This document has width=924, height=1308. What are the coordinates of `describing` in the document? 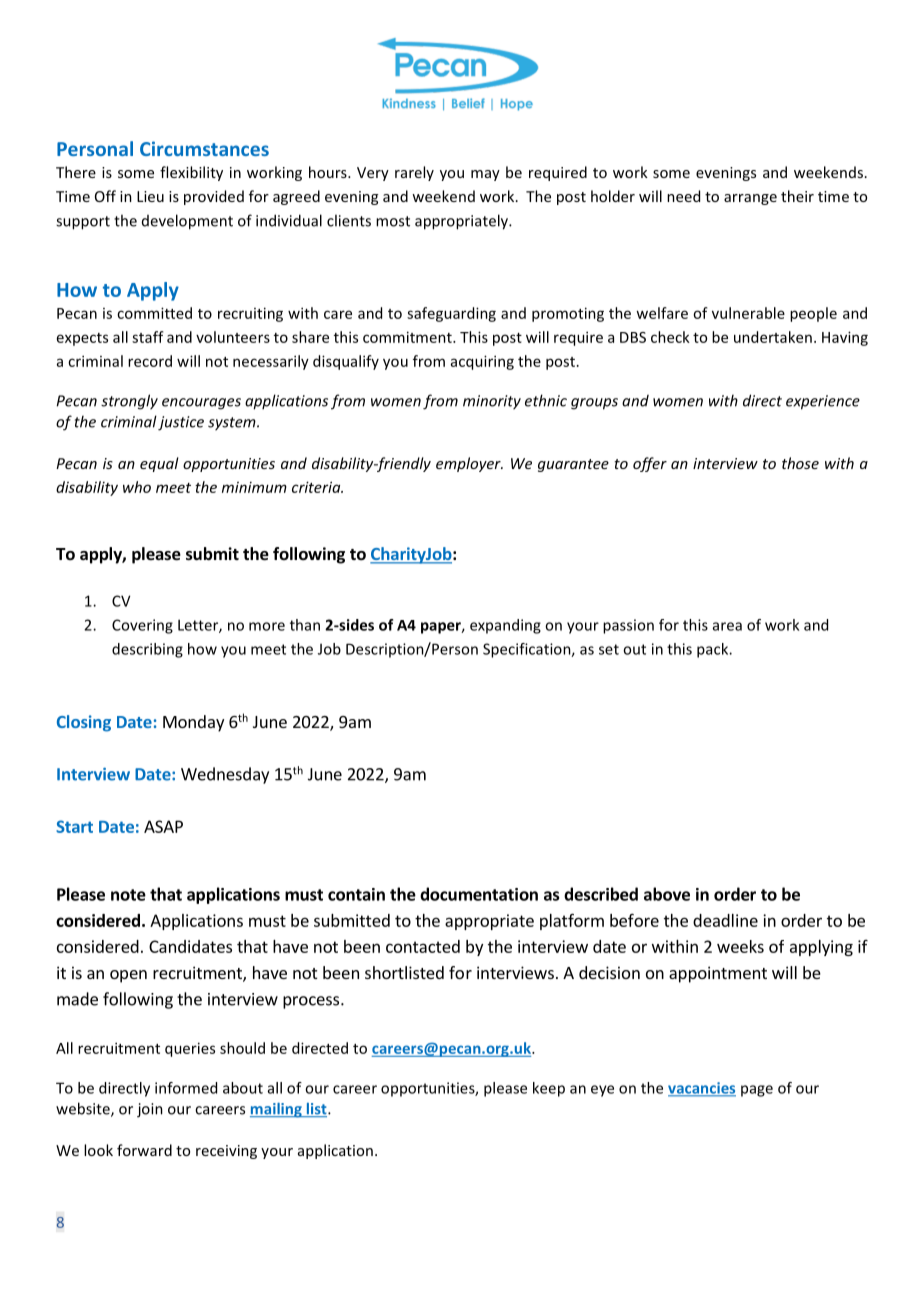 It's located at (147, 650).
